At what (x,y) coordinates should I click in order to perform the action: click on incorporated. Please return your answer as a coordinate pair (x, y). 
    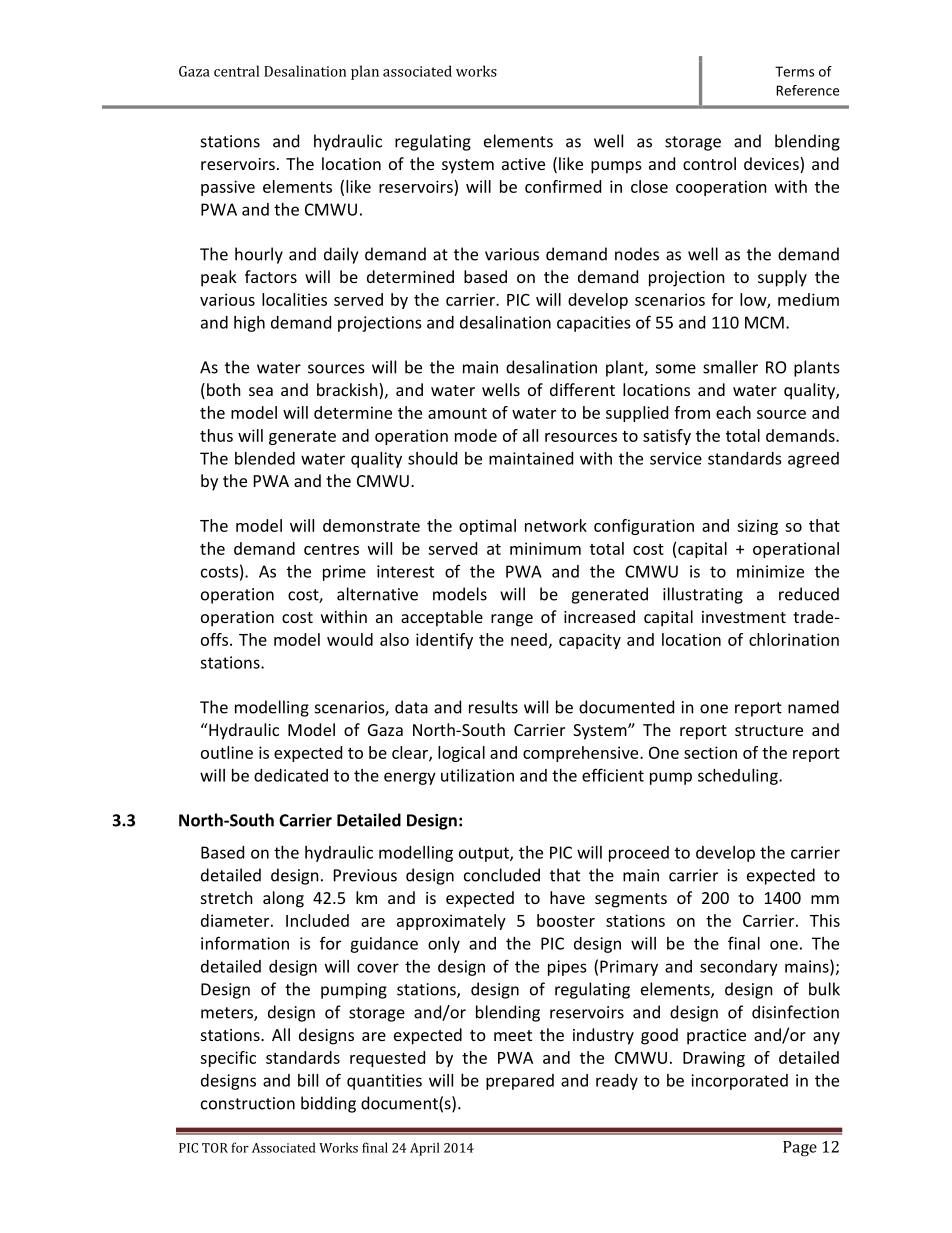
    Looking at the image, I should click on (739, 1082).
